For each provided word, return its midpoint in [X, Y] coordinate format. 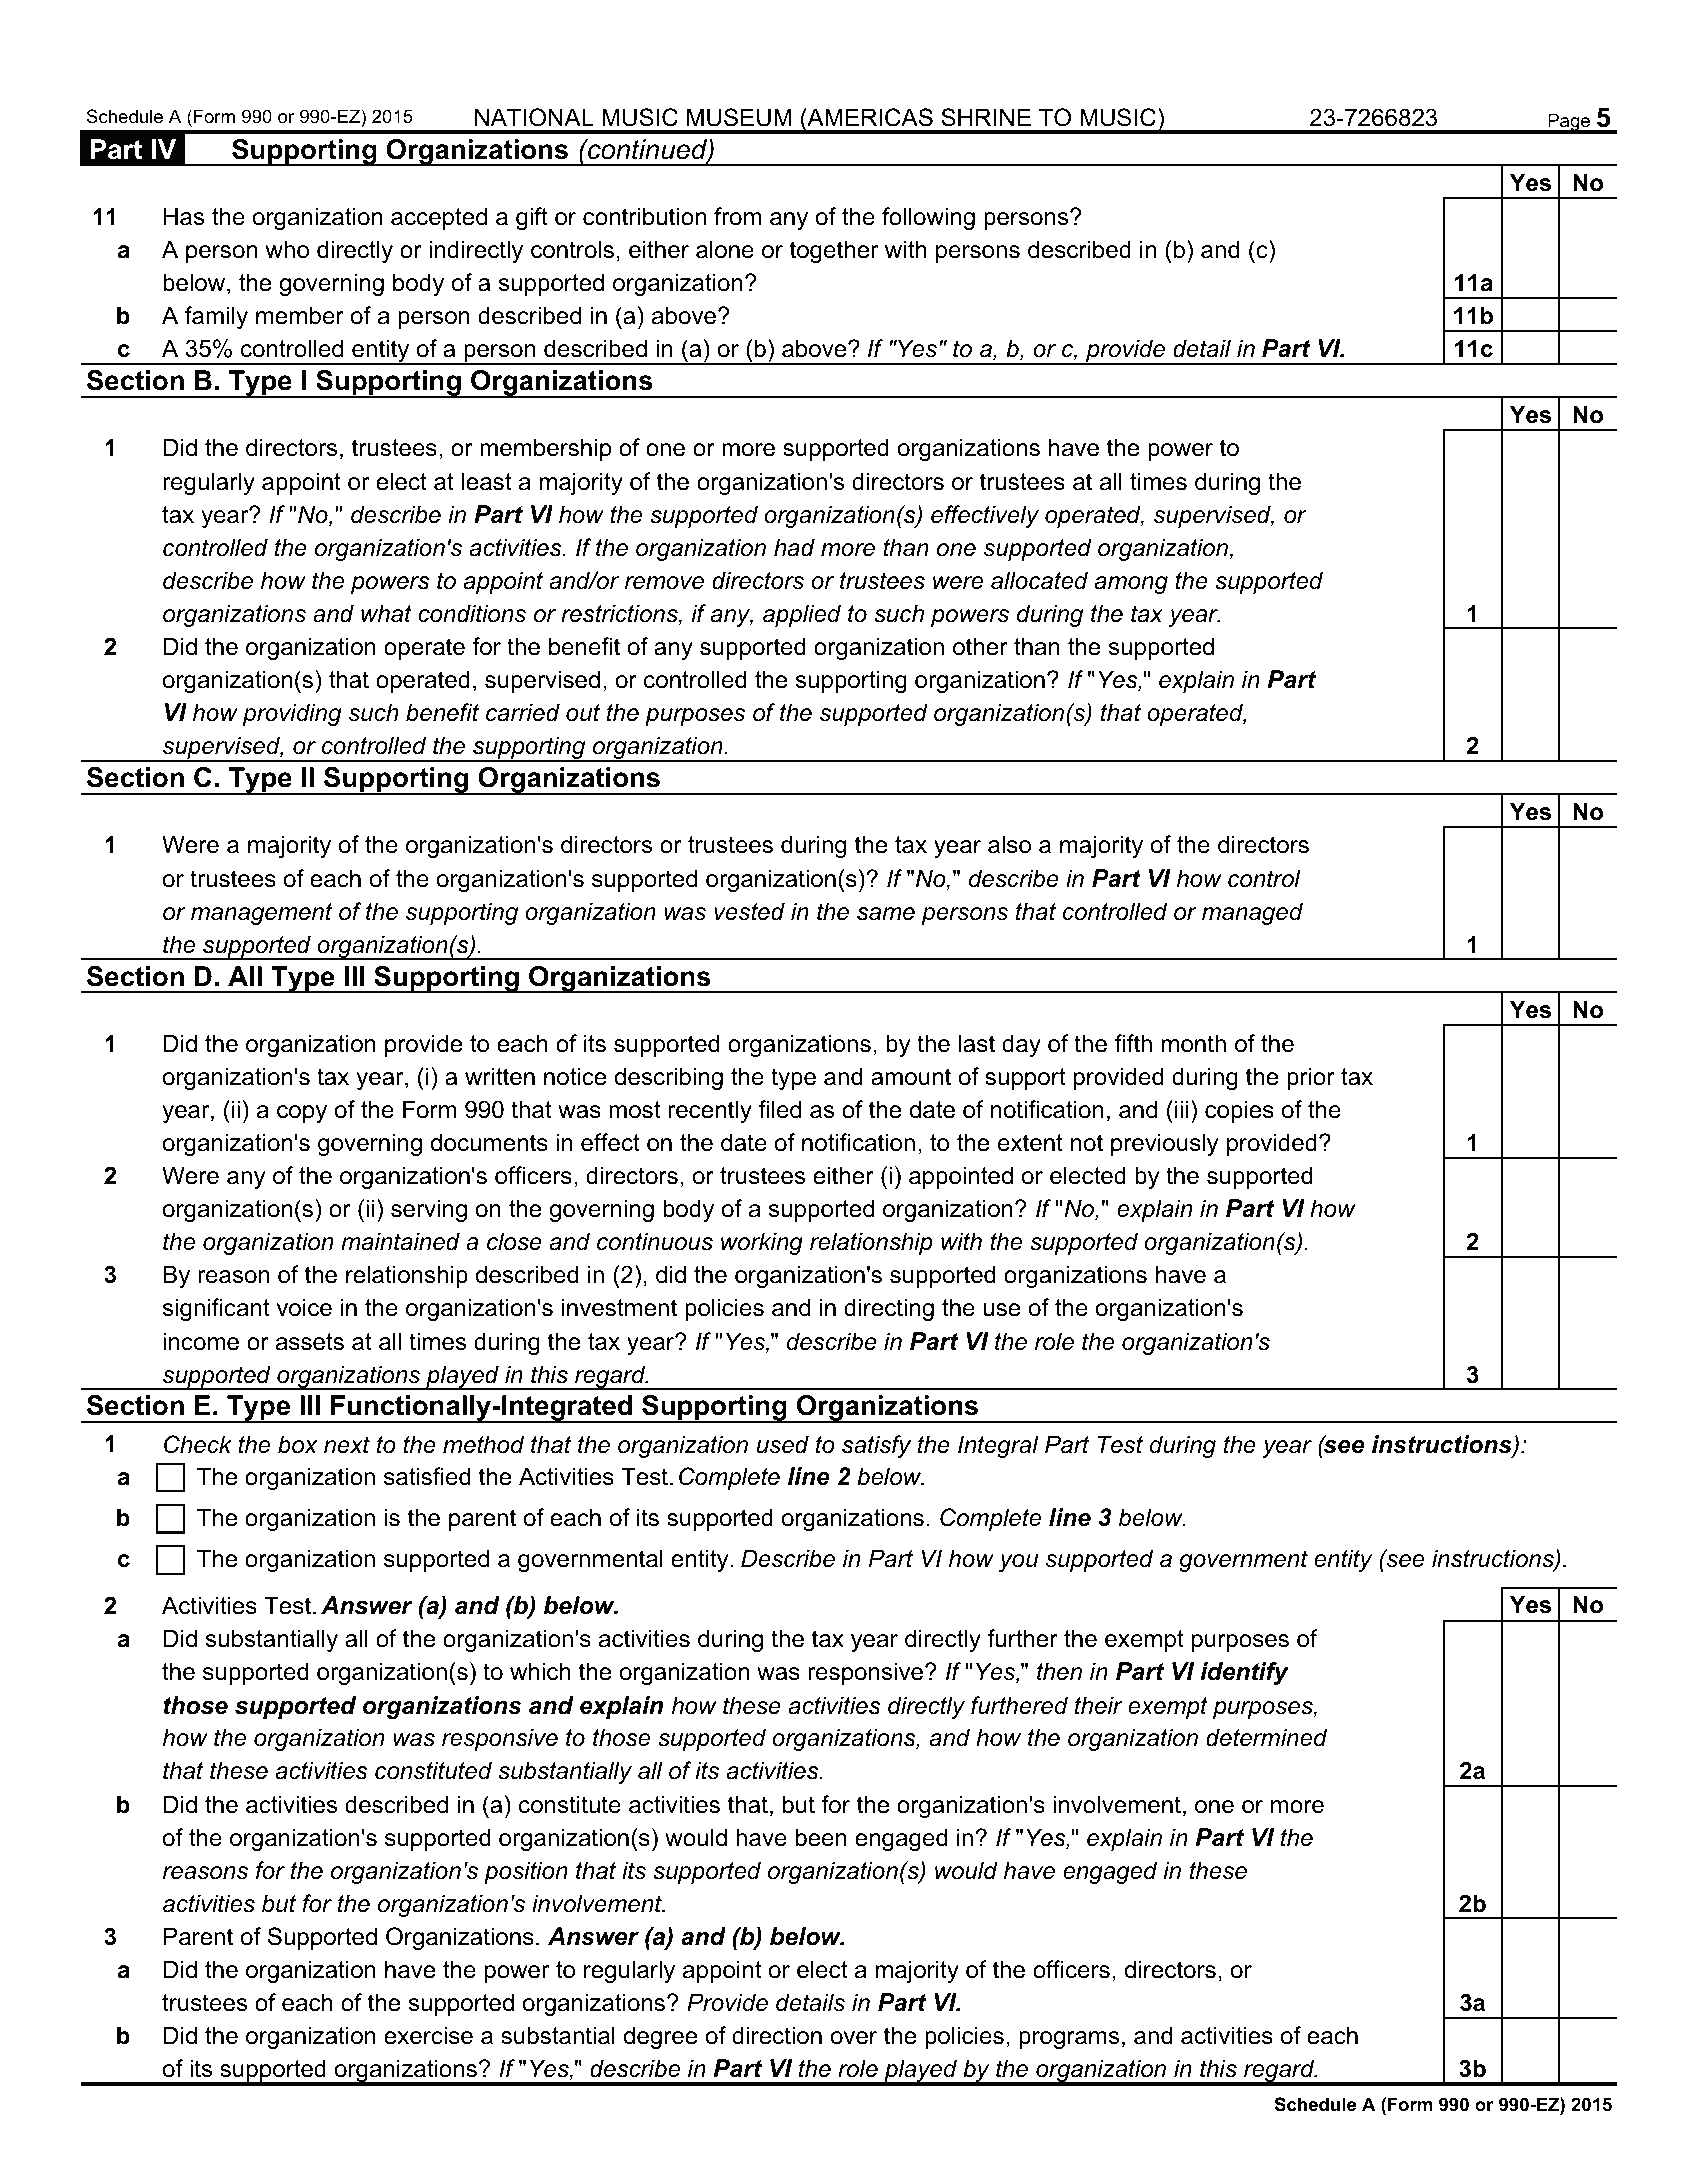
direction [777, 2035]
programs [1069, 2040]
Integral [998, 1446]
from [737, 216]
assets [310, 1342]
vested [749, 911]
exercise [428, 2035]
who [287, 249]
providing [292, 714]
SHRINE [986, 117]
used [783, 1444]
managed [1252, 913]
